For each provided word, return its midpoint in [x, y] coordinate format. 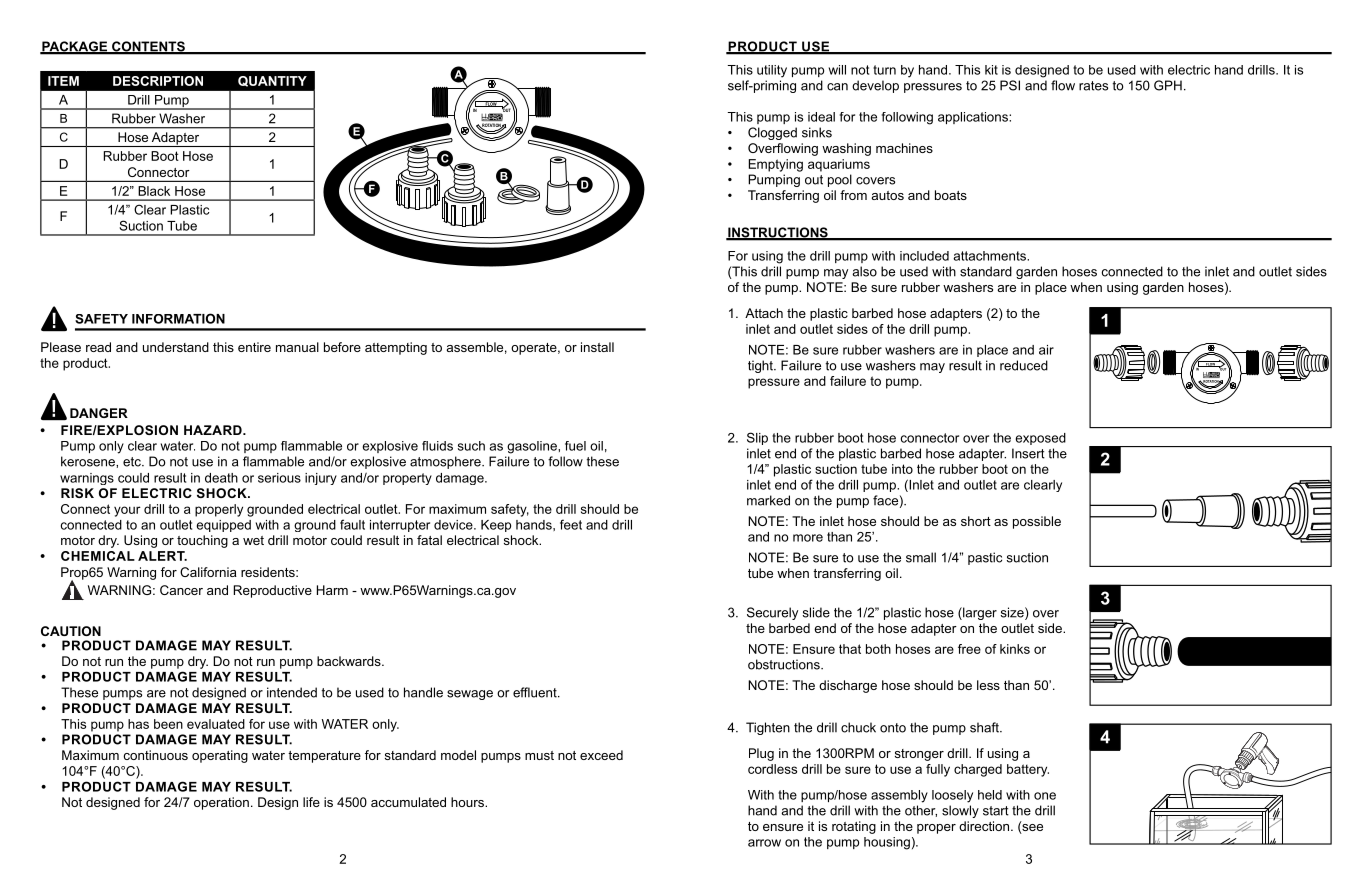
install [597, 347]
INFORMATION [178, 318]
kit [991, 70]
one [1045, 796]
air [1046, 350]
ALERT [162, 556]
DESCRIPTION [158, 81]
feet [571, 524]
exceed [601, 755]
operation [221, 803]
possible [1037, 522]
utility [772, 71]
